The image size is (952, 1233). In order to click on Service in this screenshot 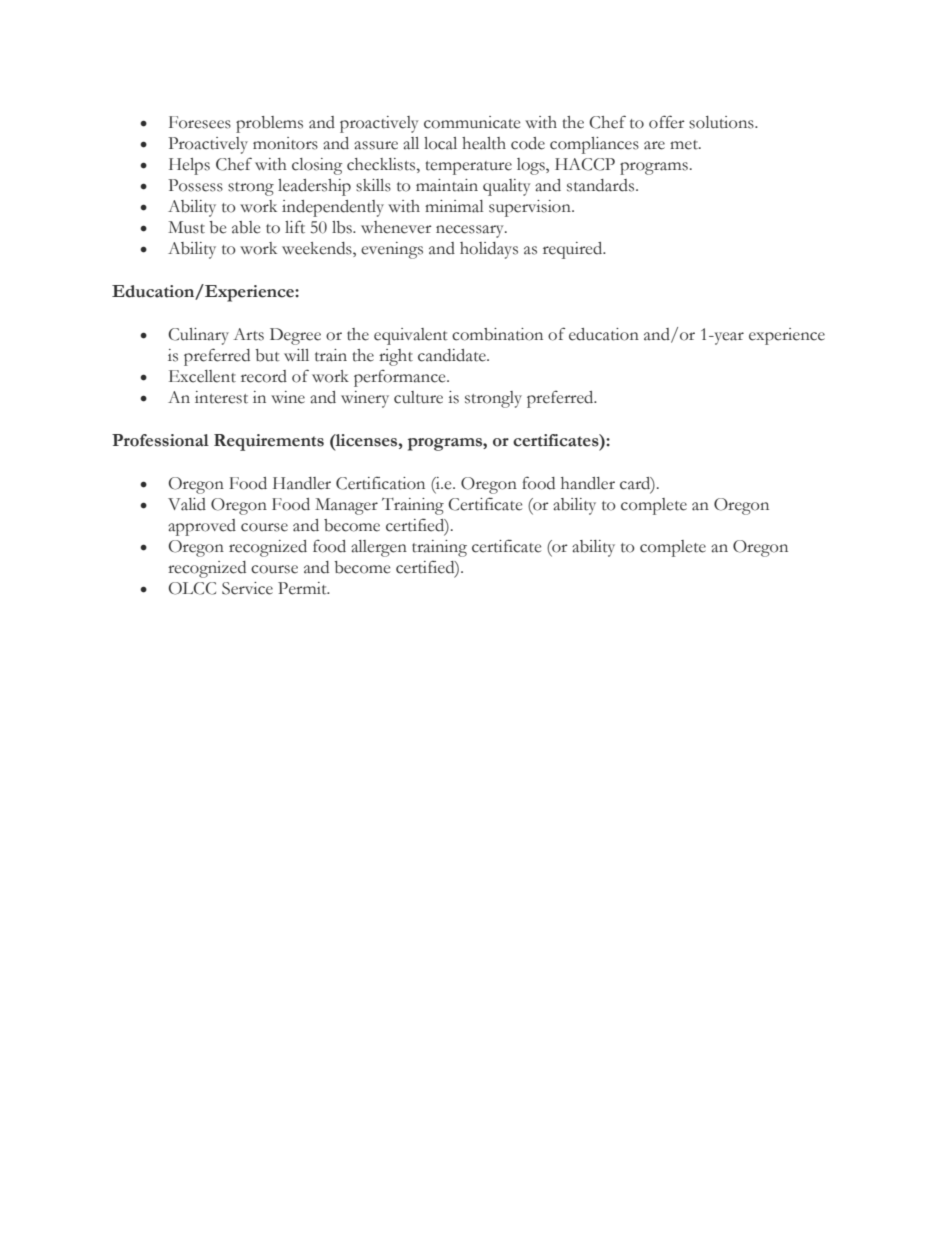, I will do `click(247, 588)`.
